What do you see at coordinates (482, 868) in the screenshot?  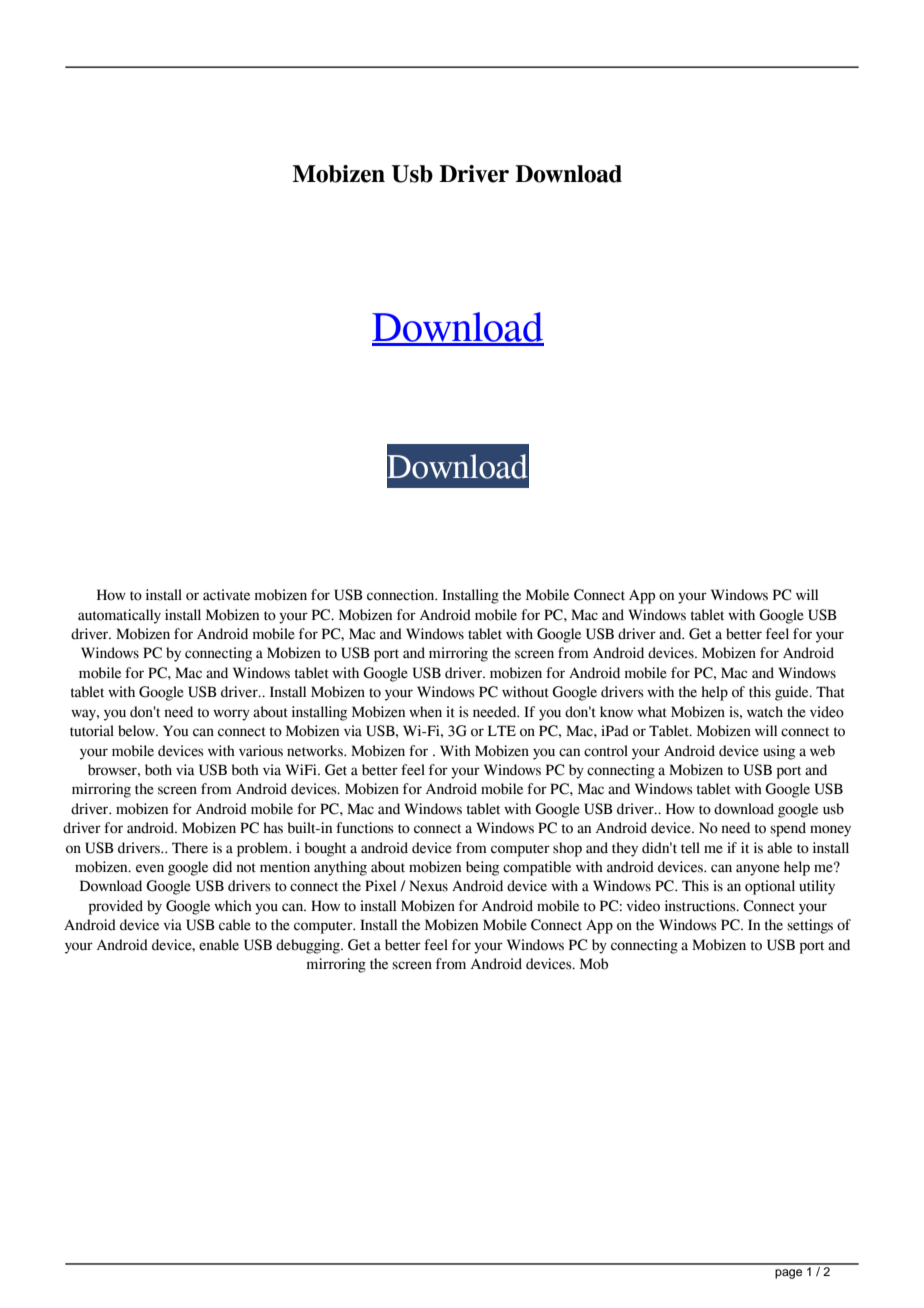 I see `being` at bounding box center [482, 868].
